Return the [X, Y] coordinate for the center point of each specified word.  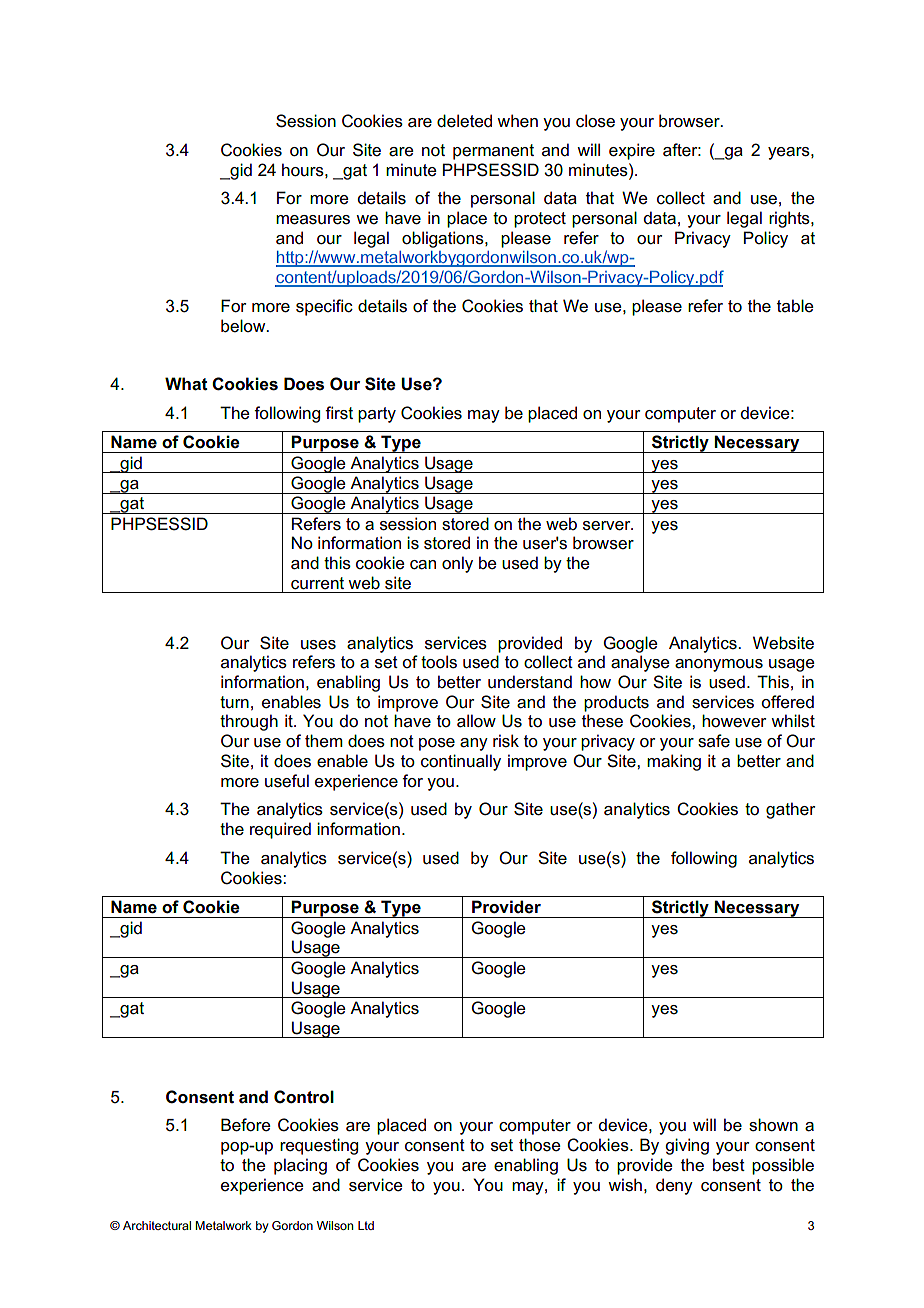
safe [714, 741]
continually [461, 762]
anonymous [719, 665]
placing [300, 1166]
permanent [493, 152]
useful [287, 781]
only [457, 564]
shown [773, 1125]
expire [632, 151]
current [317, 583]
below [244, 326]
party [377, 415]
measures [313, 220]
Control [304, 1097]
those [540, 1145]
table [795, 306]
